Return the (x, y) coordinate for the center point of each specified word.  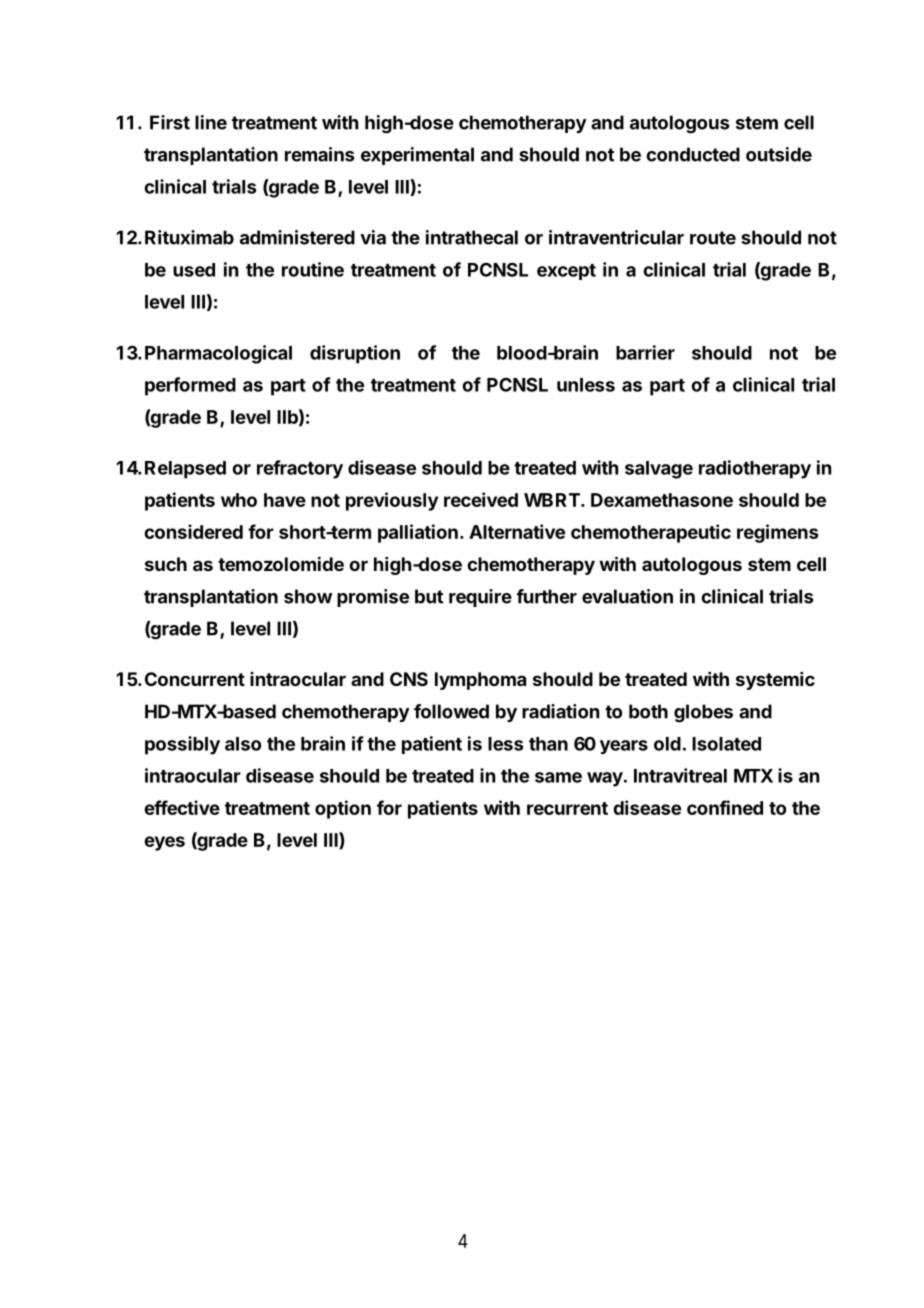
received (481, 499)
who (239, 500)
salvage (659, 470)
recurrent (567, 808)
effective (182, 807)
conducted (693, 154)
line (211, 122)
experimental (417, 156)
